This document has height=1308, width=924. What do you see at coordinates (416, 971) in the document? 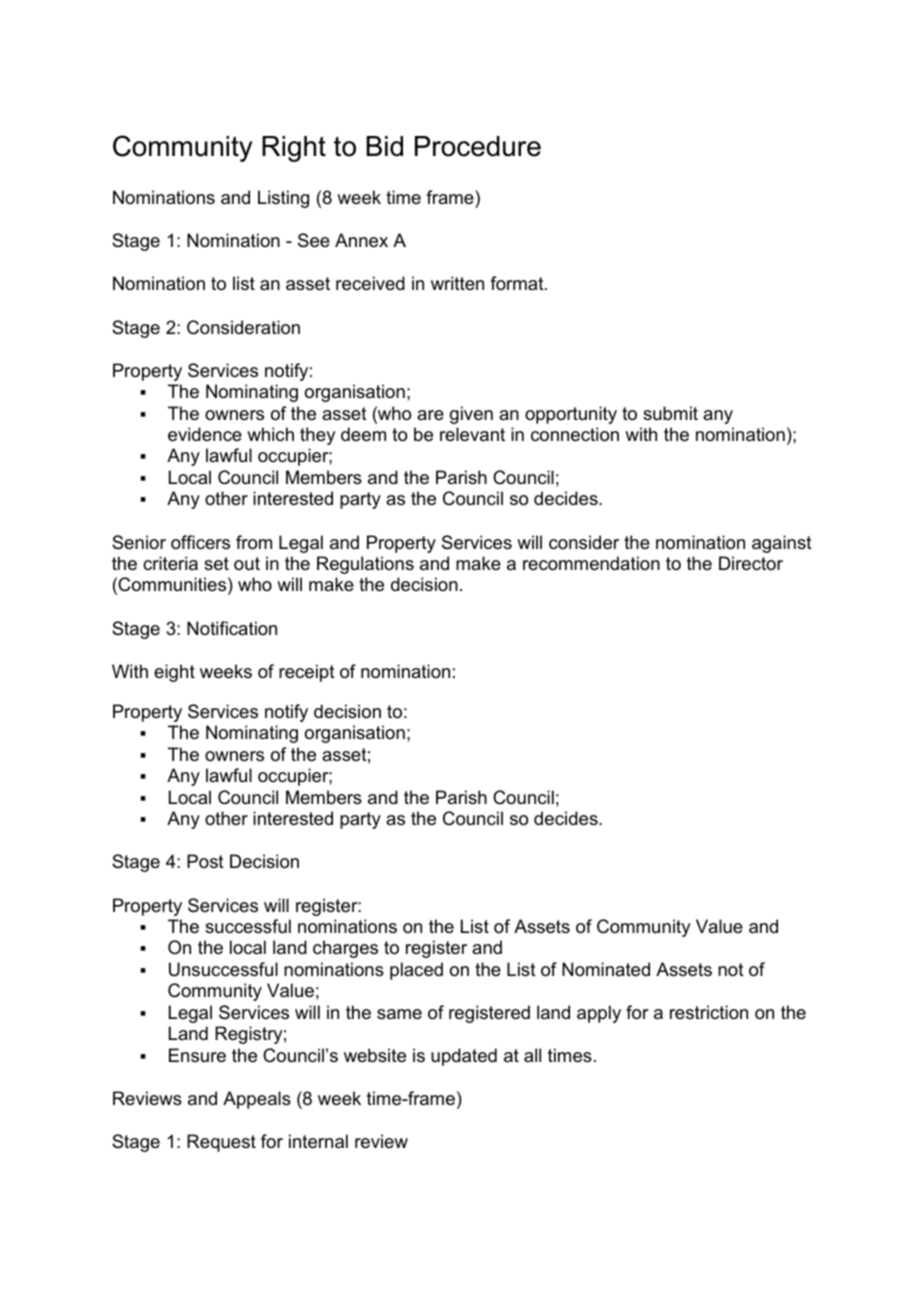
I see `placed` at bounding box center [416, 971].
